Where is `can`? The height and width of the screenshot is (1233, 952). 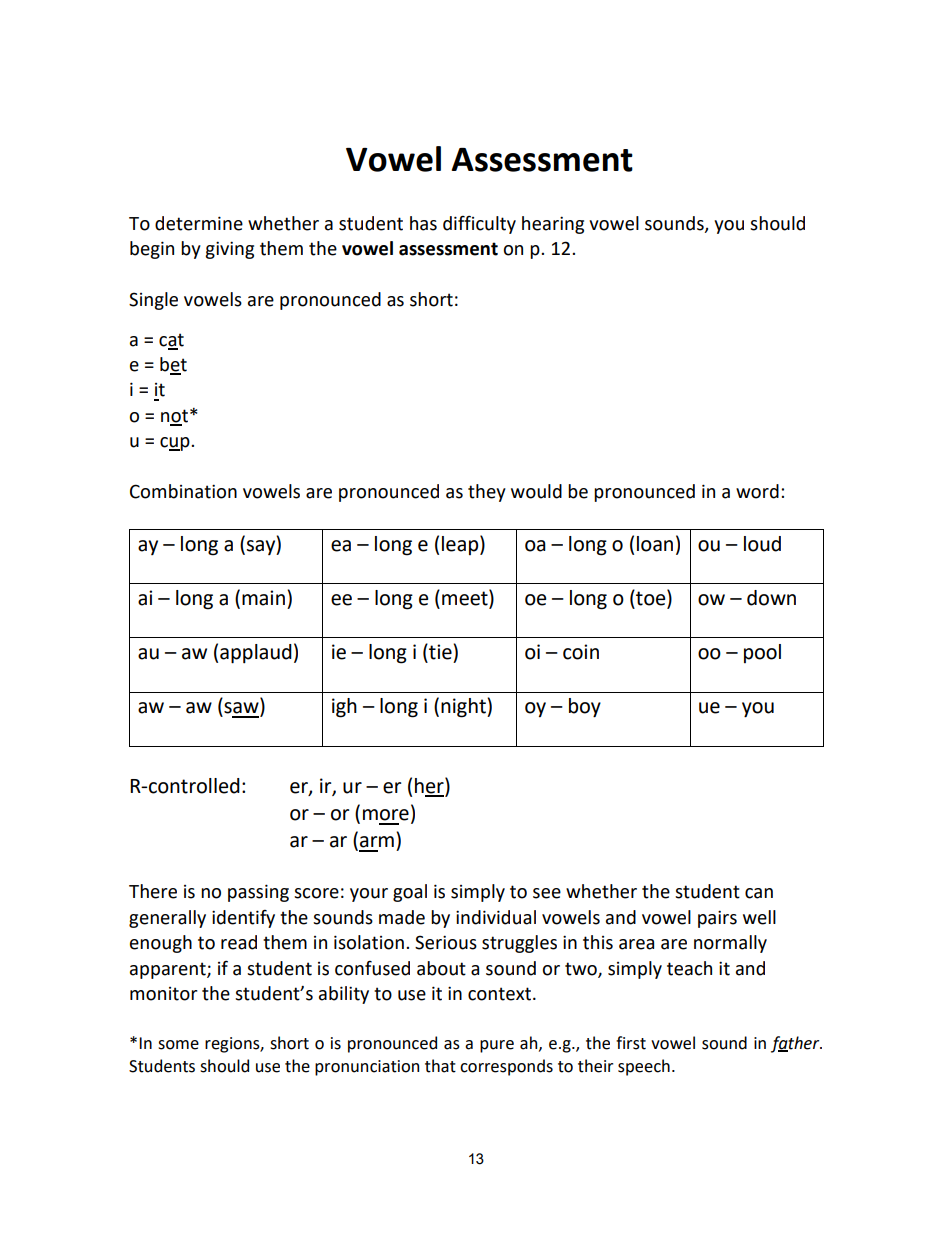
can is located at coordinates (759, 893).
